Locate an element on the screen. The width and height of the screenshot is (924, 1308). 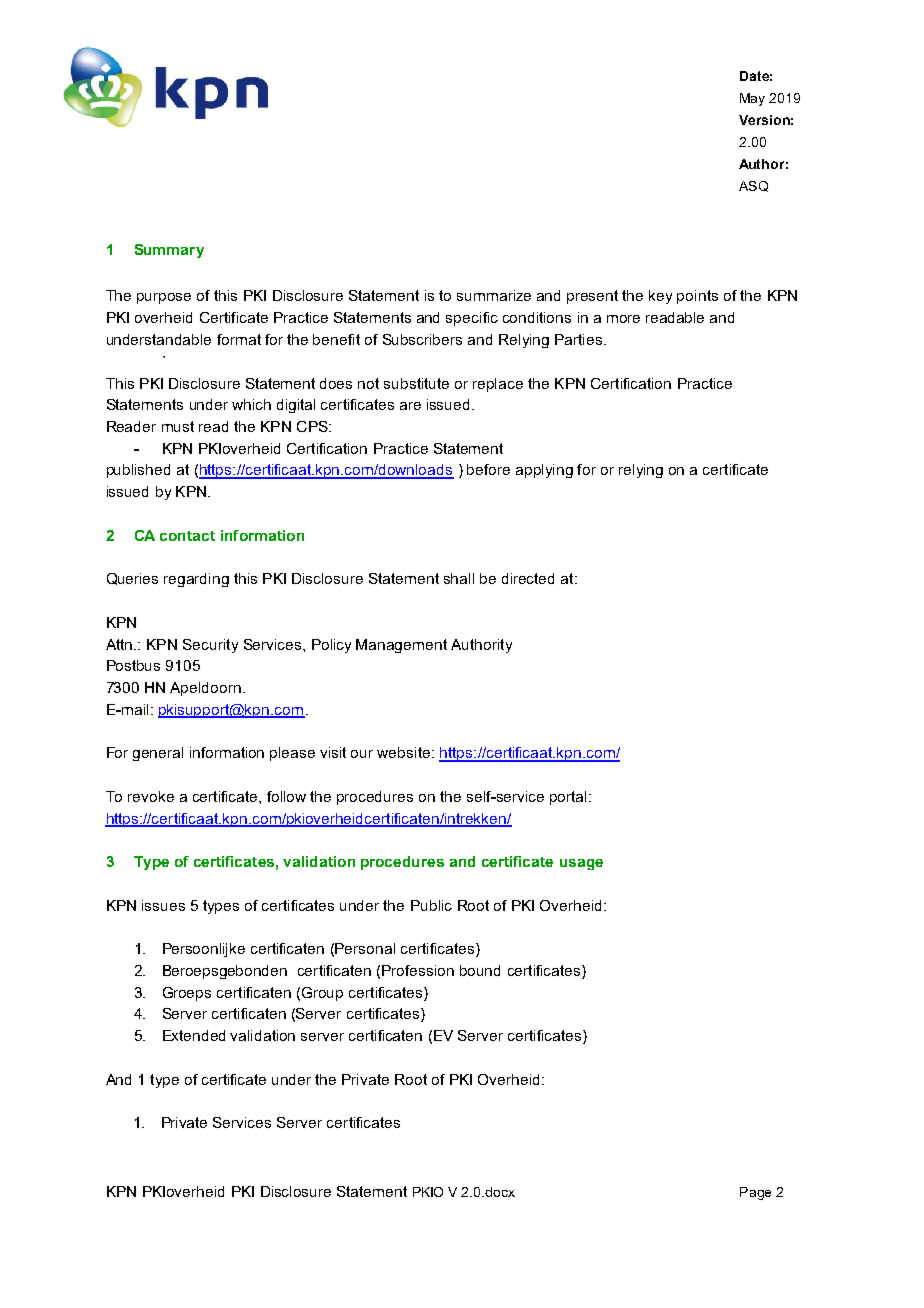
May is located at coordinates (752, 99).
